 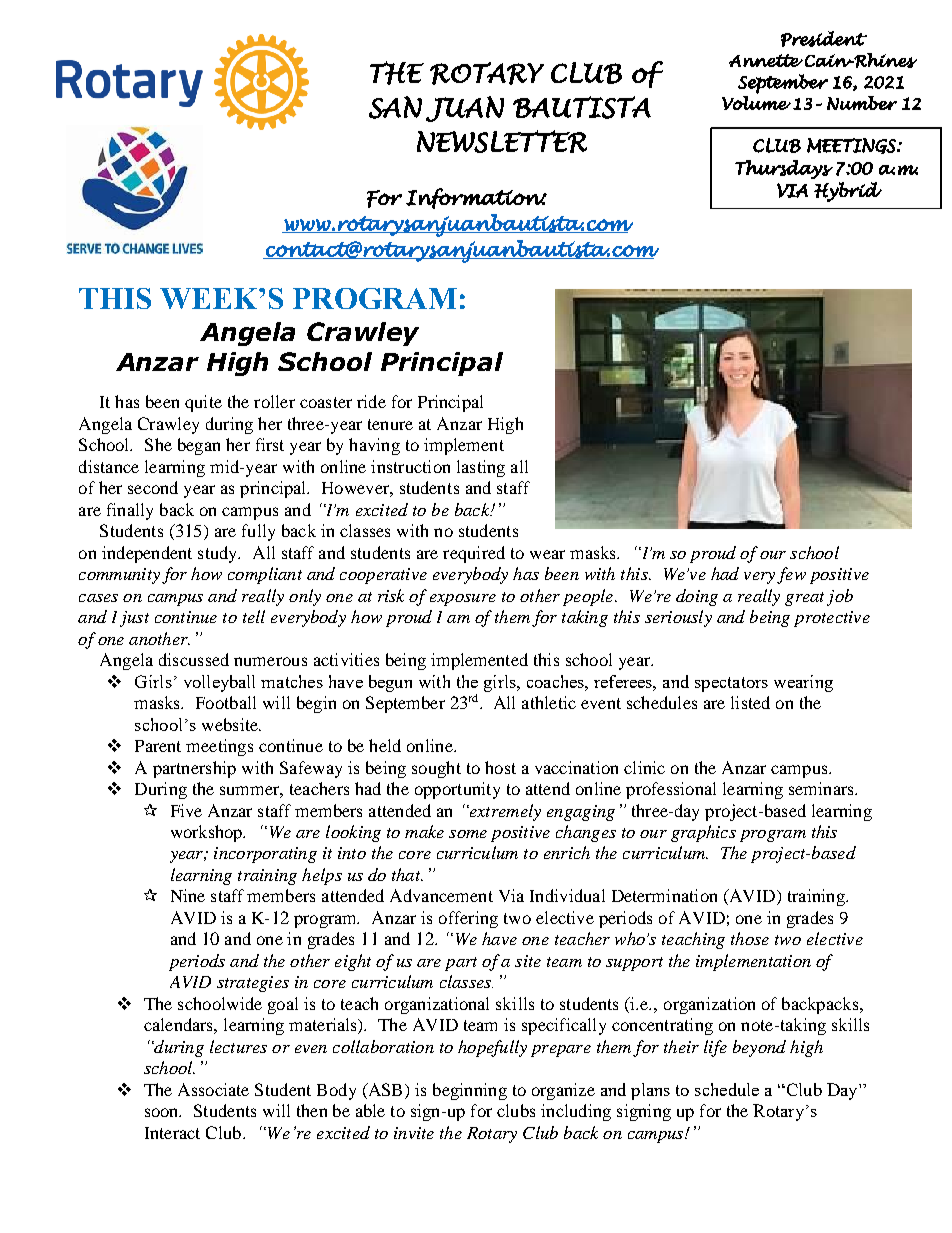 What do you see at coordinates (213, 1089) in the screenshot?
I see `Associate` at bounding box center [213, 1089].
